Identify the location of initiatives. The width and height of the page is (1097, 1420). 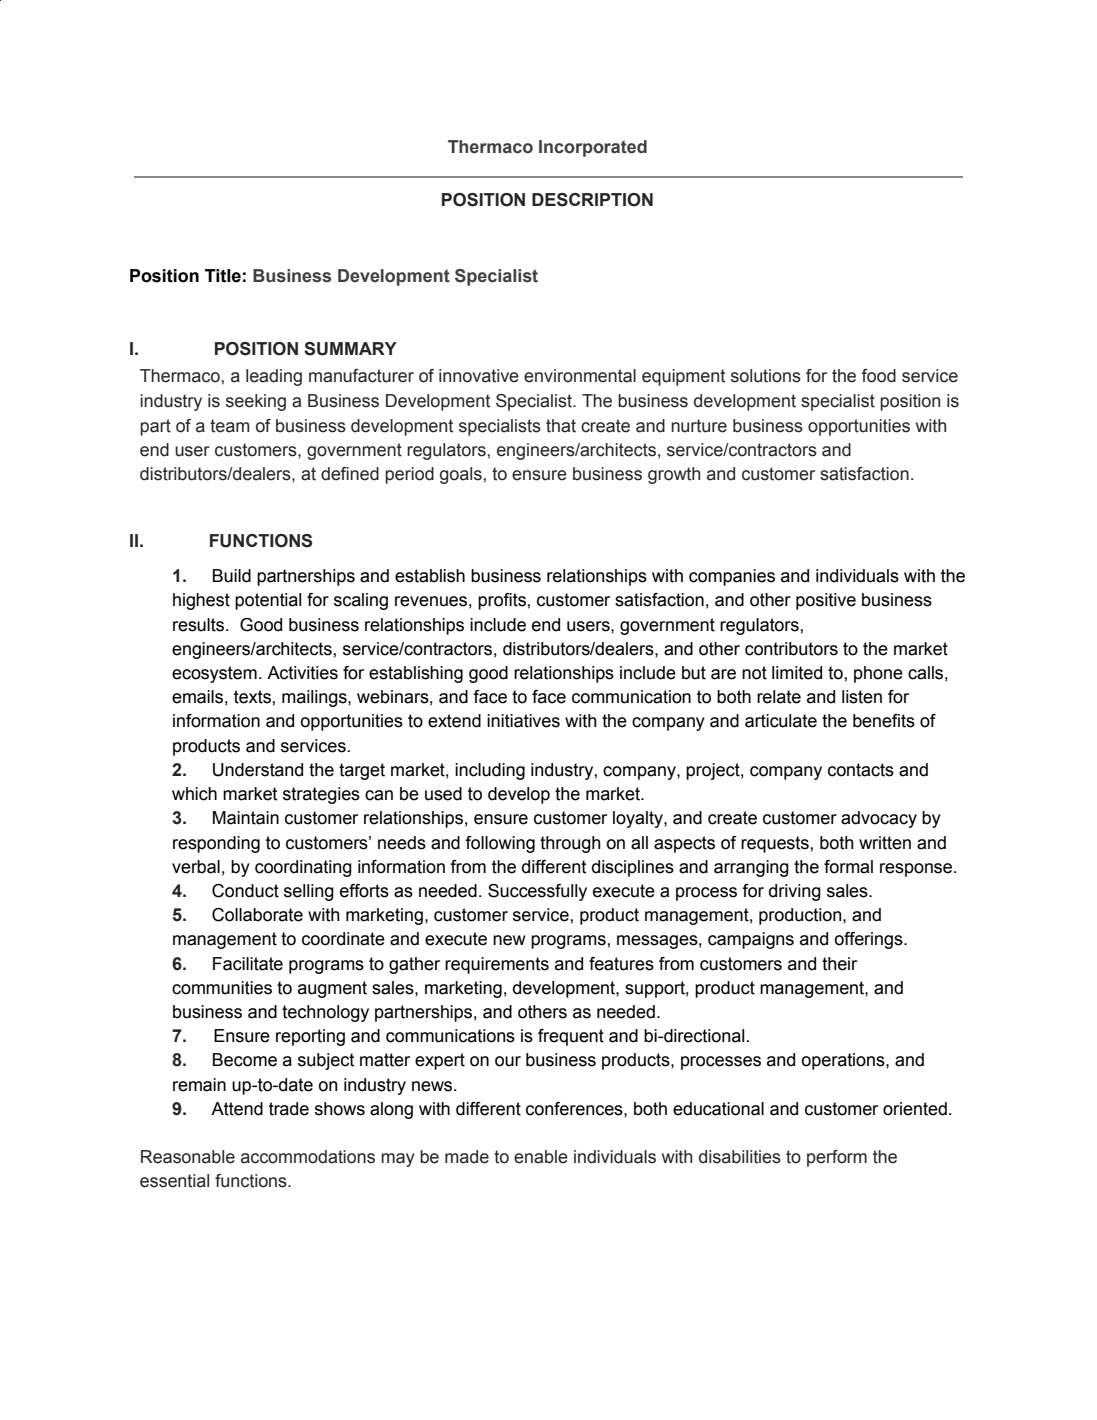
(523, 721).
